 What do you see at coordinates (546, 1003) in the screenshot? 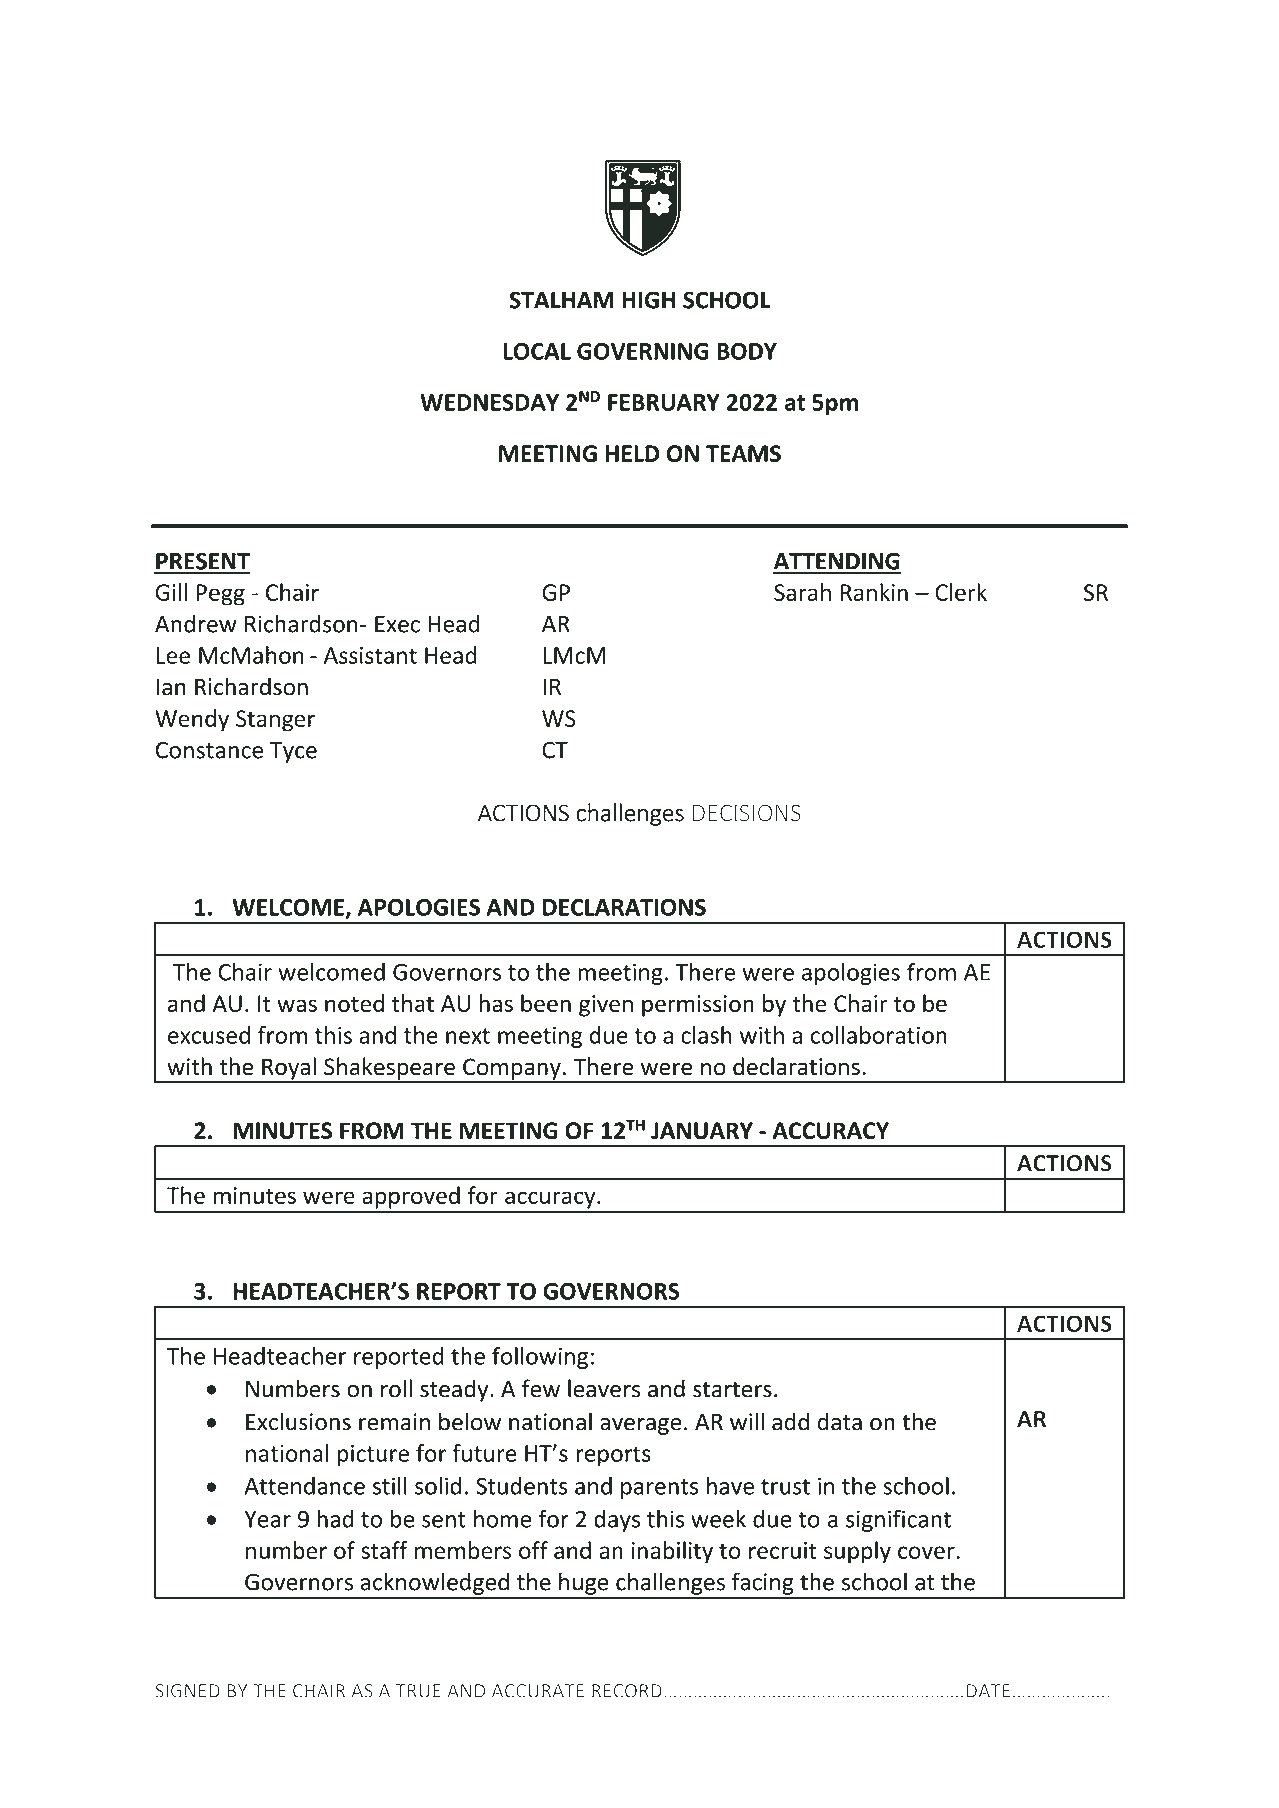
I see `been` at bounding box center [546, 1003].
